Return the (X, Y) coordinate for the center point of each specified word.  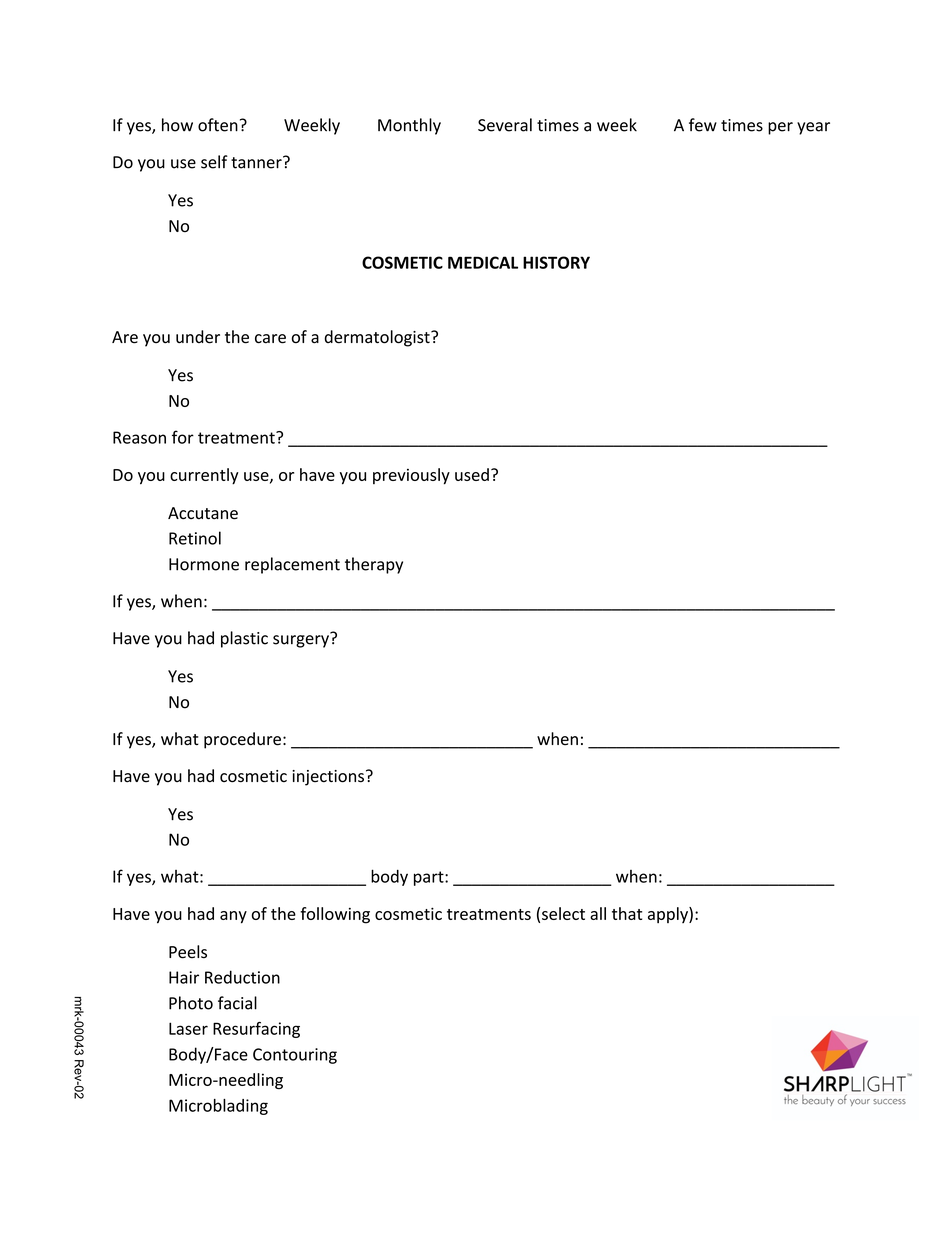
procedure (242, 740)
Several (505, 125)
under (198, 337)
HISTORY (556, 262)
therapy (374, 565)
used (472, 474)
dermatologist (378, 338)
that (627, 913)
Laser (188, 1028)
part (430, 878)
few (703, 125)
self (214, 162)
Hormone (204, 564)
